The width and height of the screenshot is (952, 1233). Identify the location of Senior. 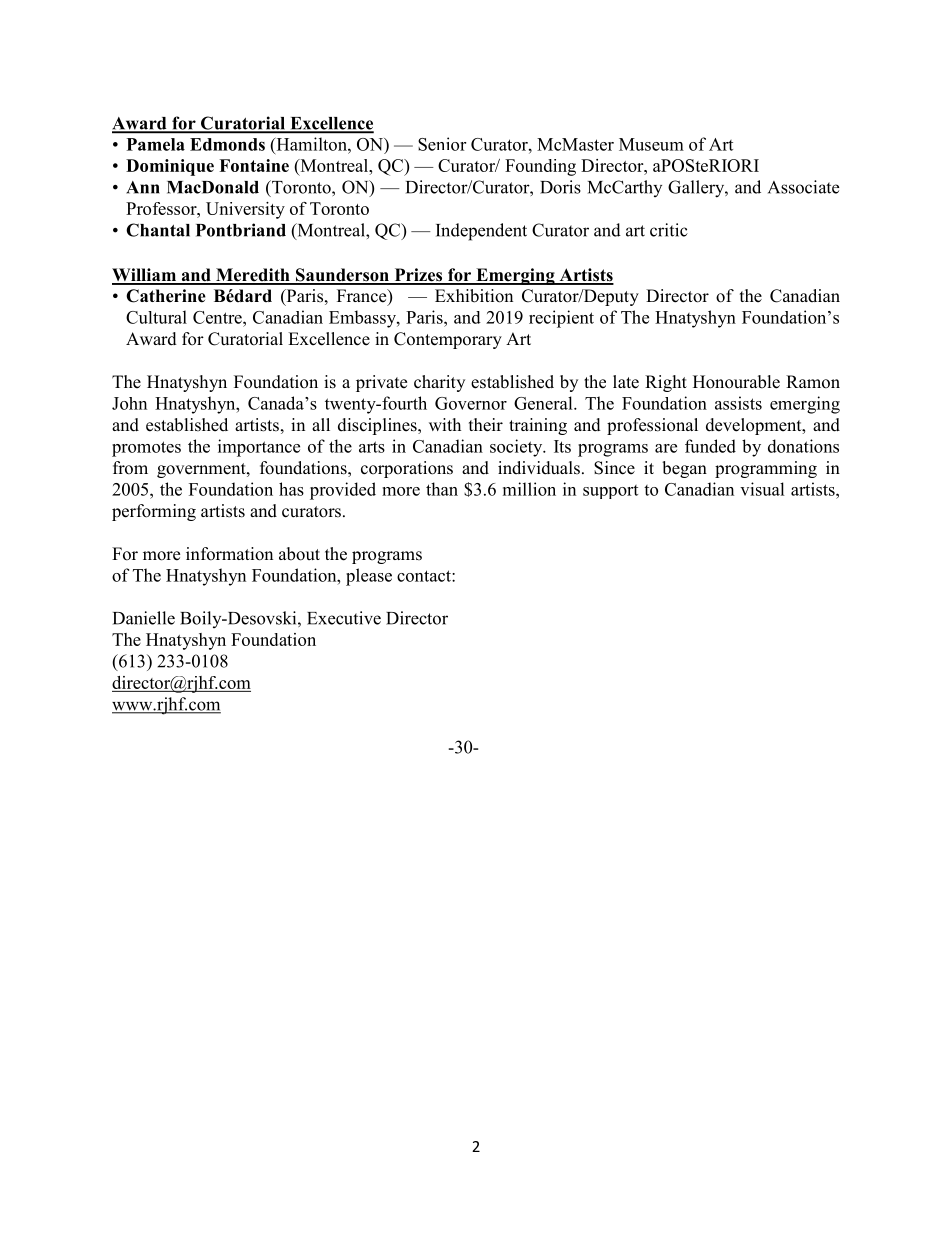
(442, 144).
